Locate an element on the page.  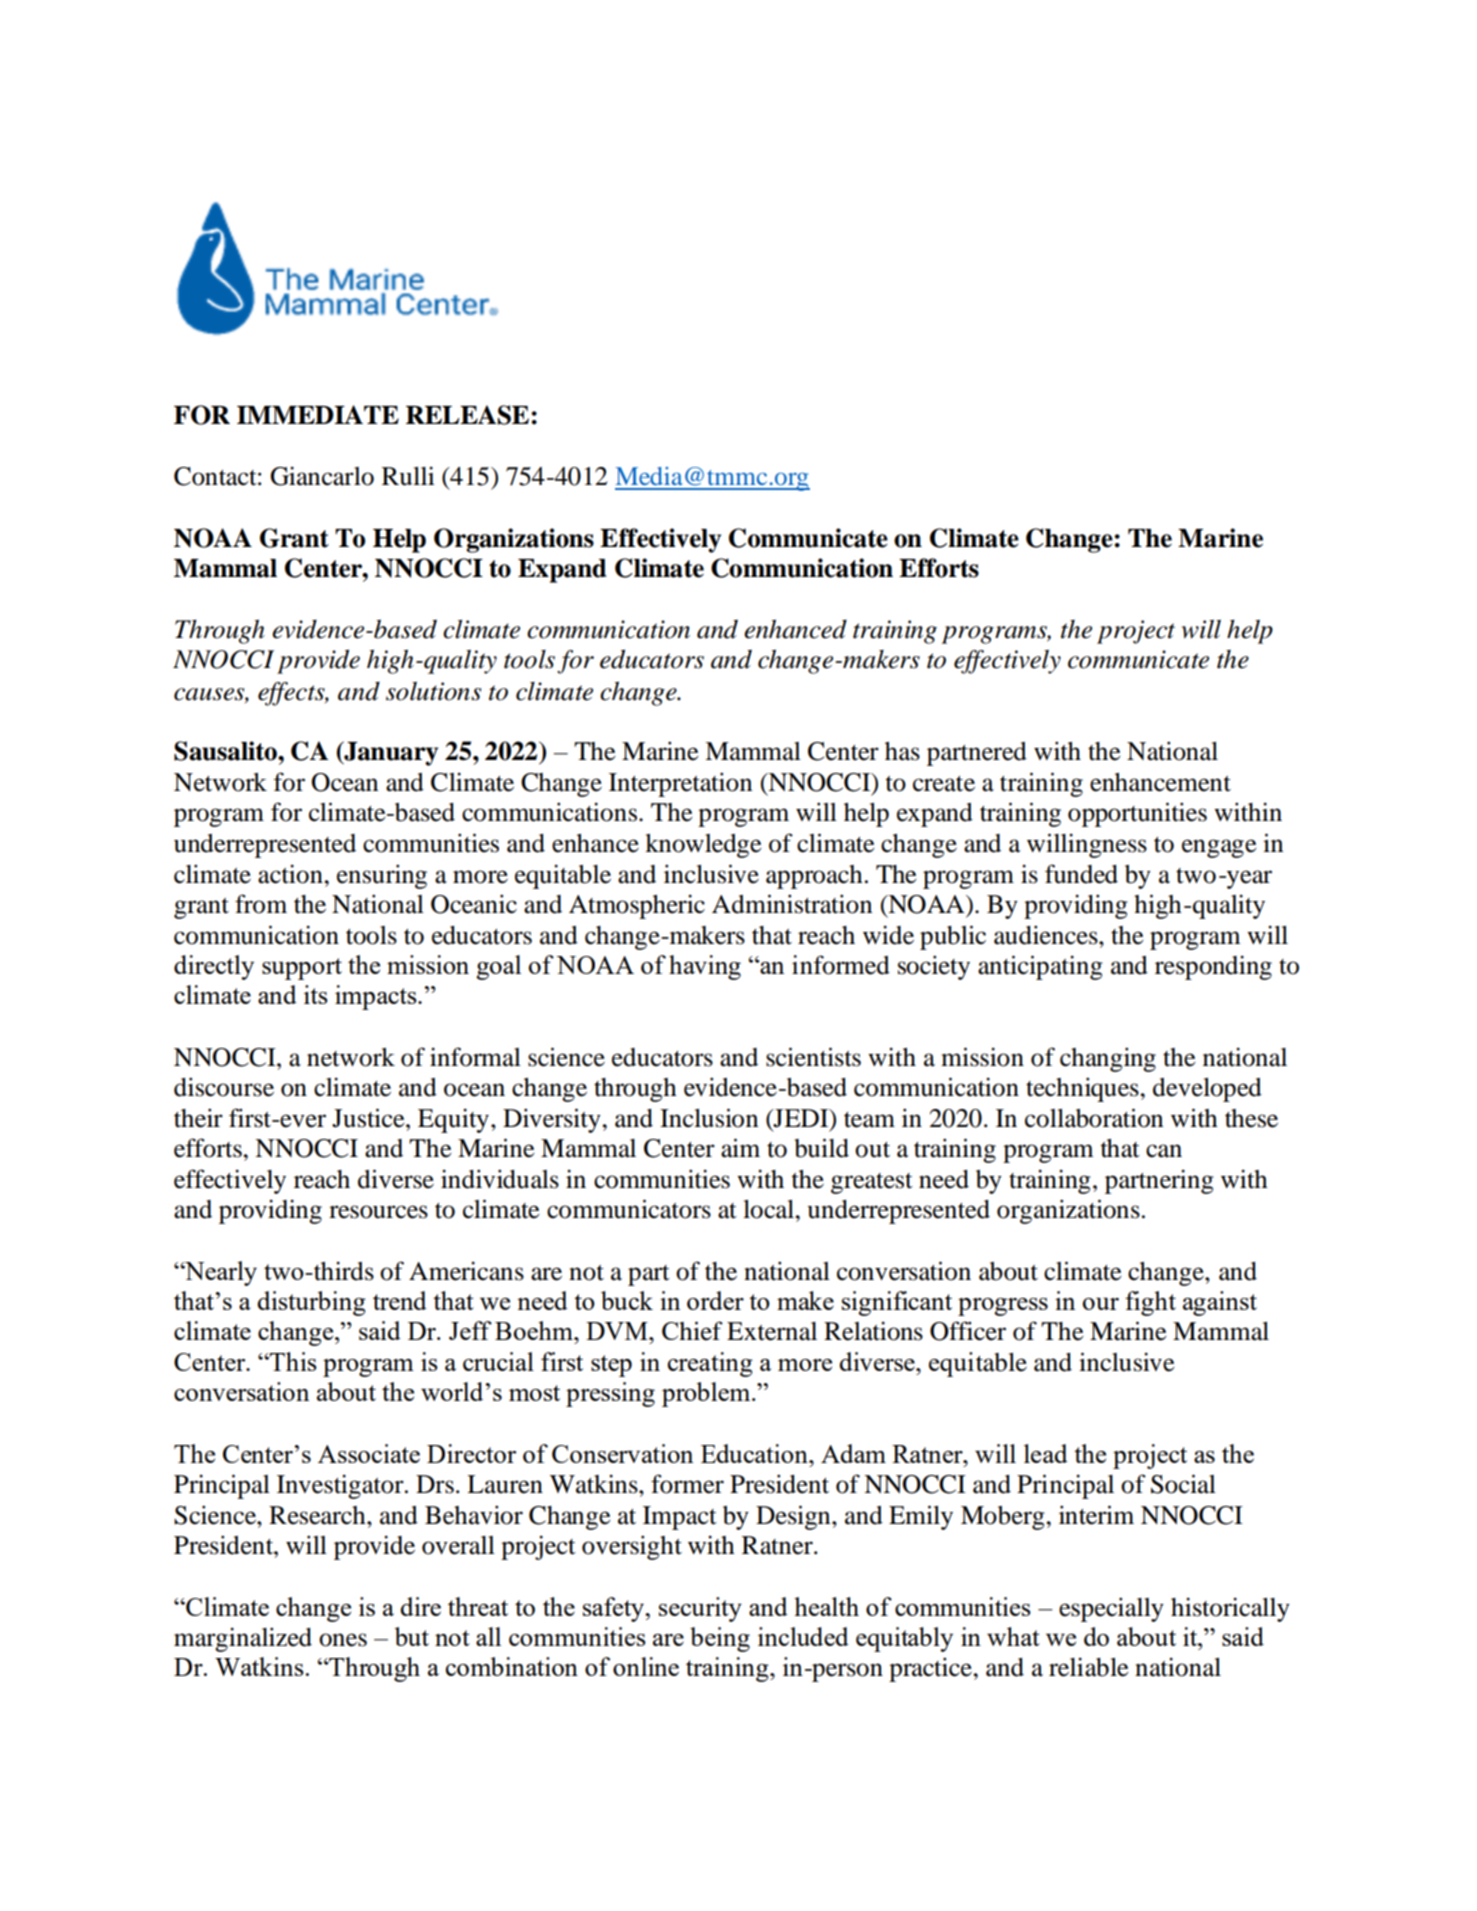
local is located at coordinates (770, 1209).
